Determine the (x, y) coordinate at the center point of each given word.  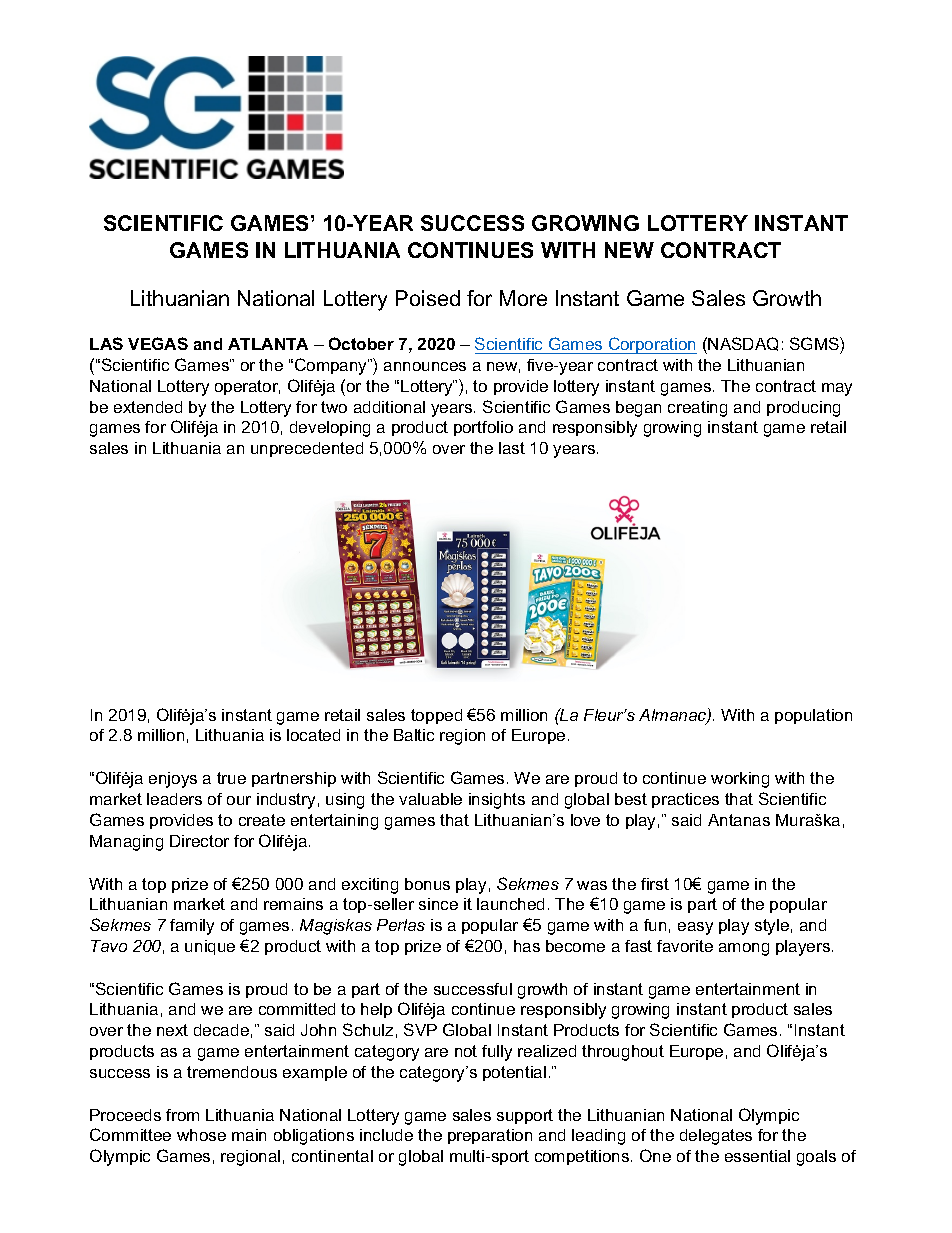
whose (201, 1135)
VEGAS (158, 343)
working (740, 780)
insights (497, 801)
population (813, 716)
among (744, 949)
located (313, 735)
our (239, 800)
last (512, 448)
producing (803, 409)
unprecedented (307, 449)
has (527, 946)
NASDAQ (743, 344)
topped (436, 716)
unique (210, 947)
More (523, 298)
